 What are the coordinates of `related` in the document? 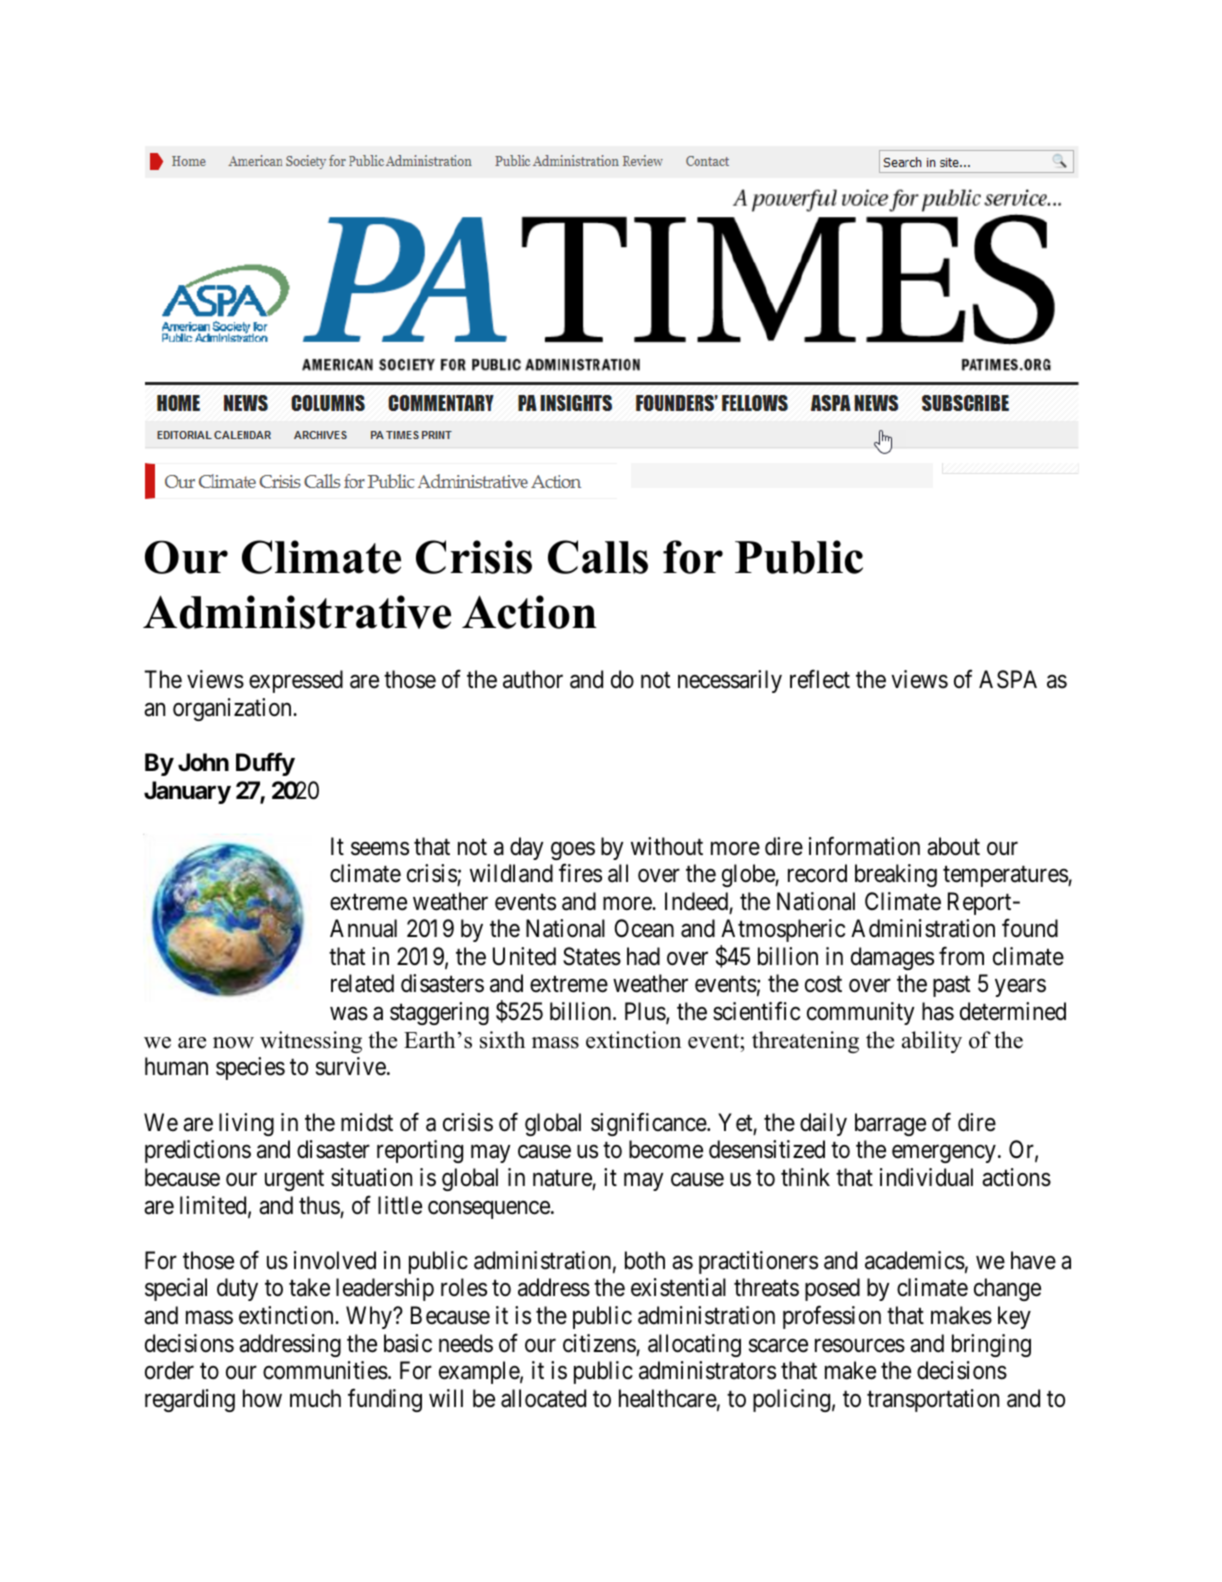 It's located at (362, 983).
